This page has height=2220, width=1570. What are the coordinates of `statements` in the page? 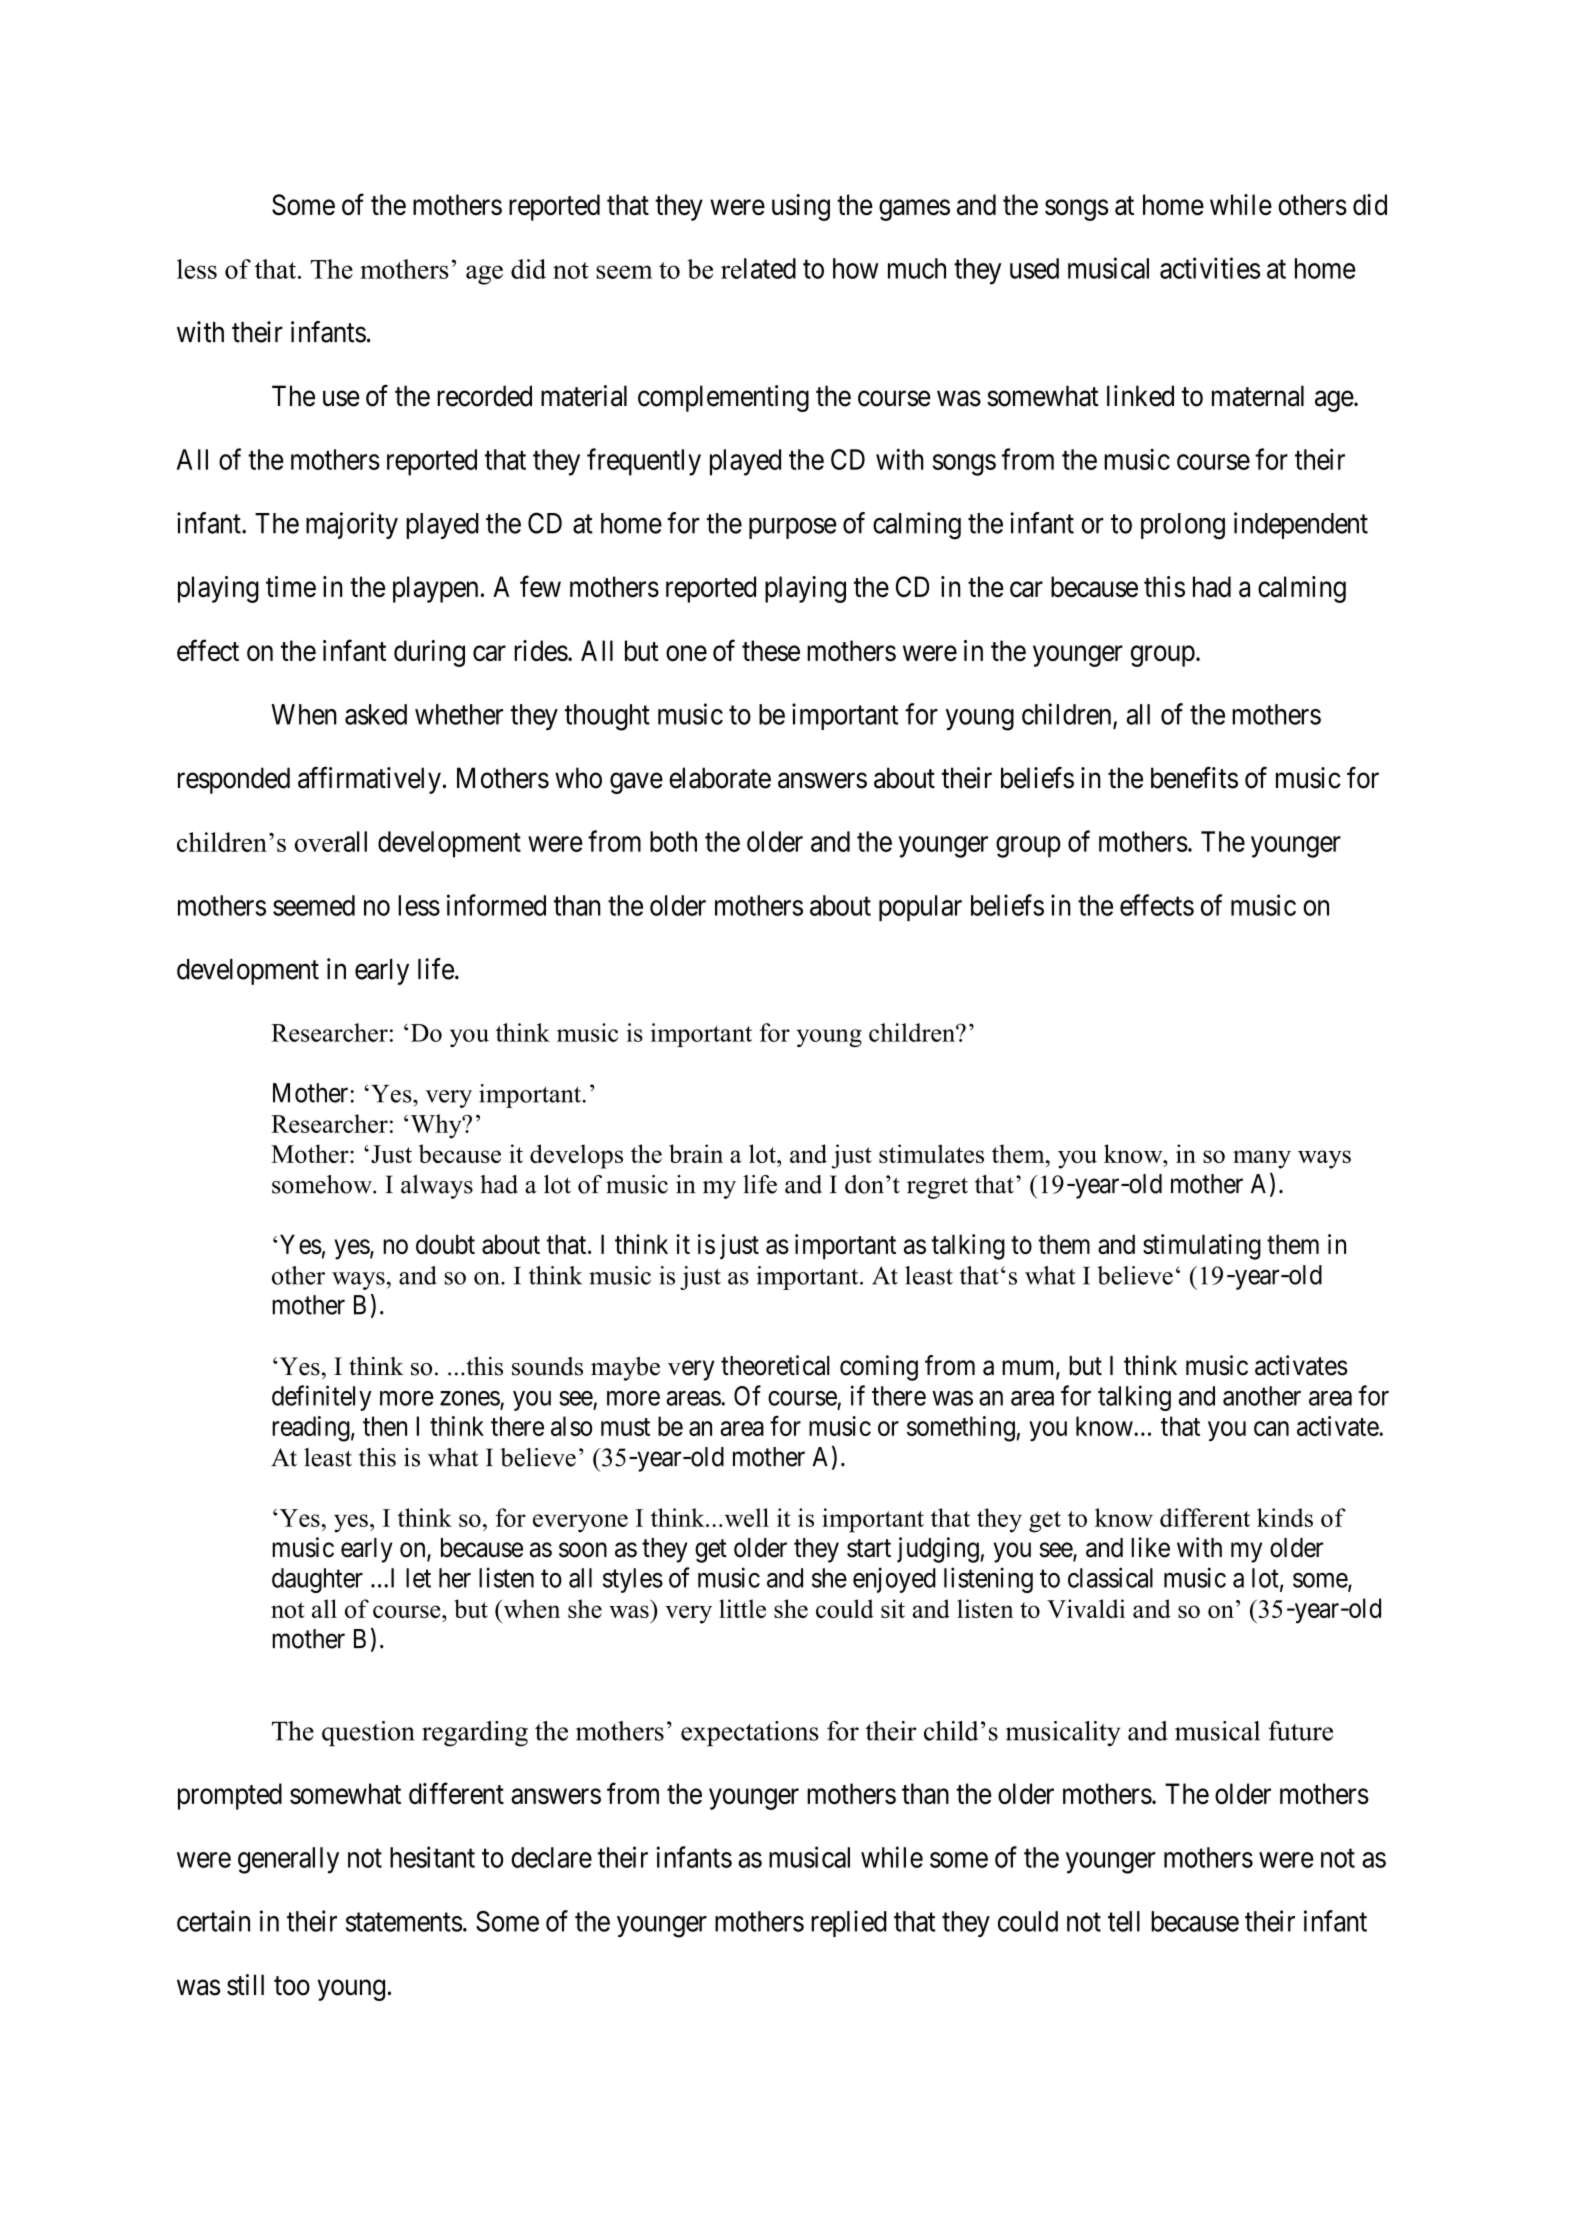 It's located at (404, 1922).
